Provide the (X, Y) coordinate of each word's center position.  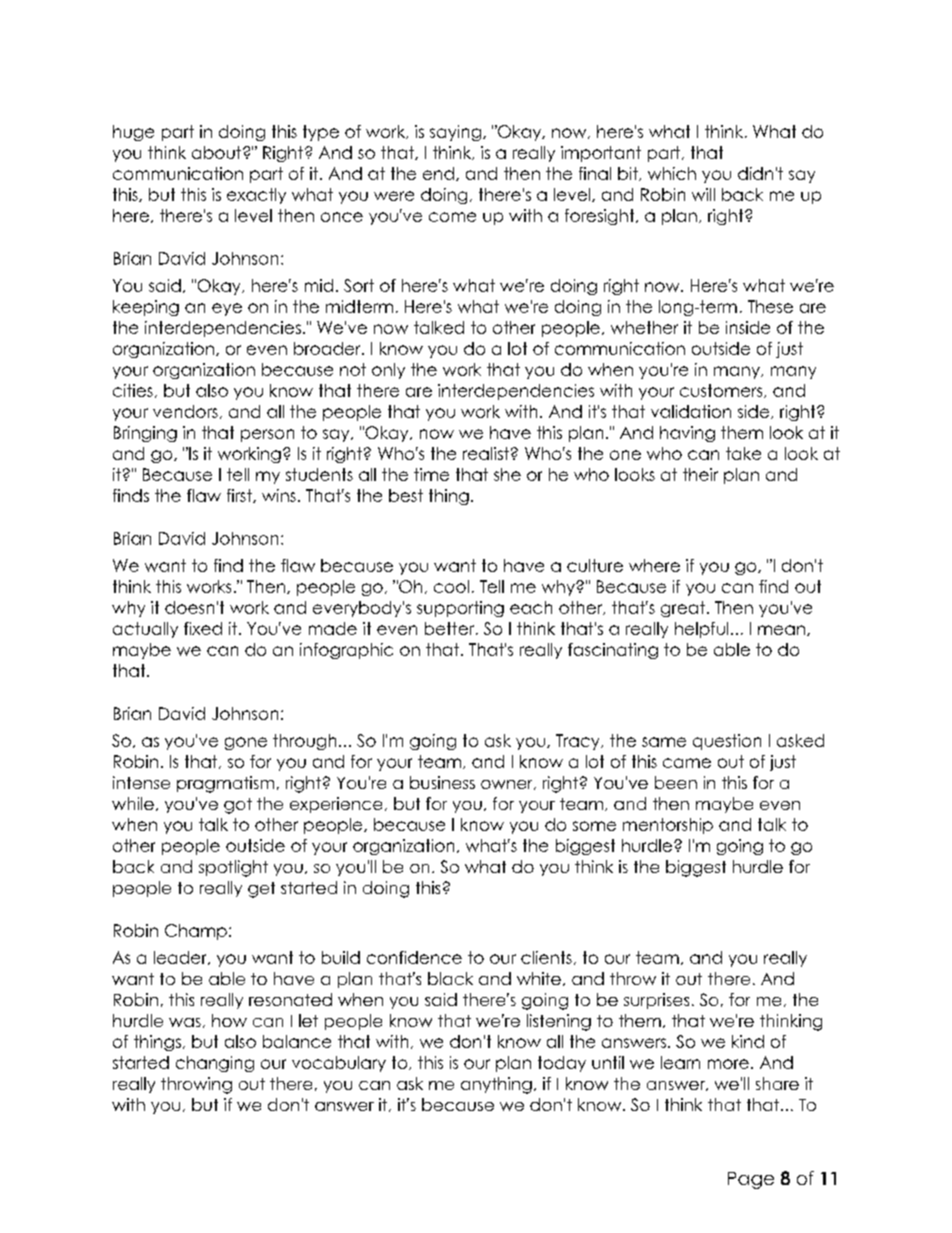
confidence (414, 957)
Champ (196, 932)
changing (215, 1064)
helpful (701, 630)
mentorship (668, 826)
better (451, 628)
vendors (185, 411)
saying (455, 133)
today (562, 1064)
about (218, 152)
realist (486, 453)
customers (722, 391)
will (703, 194)
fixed (203, 628)
